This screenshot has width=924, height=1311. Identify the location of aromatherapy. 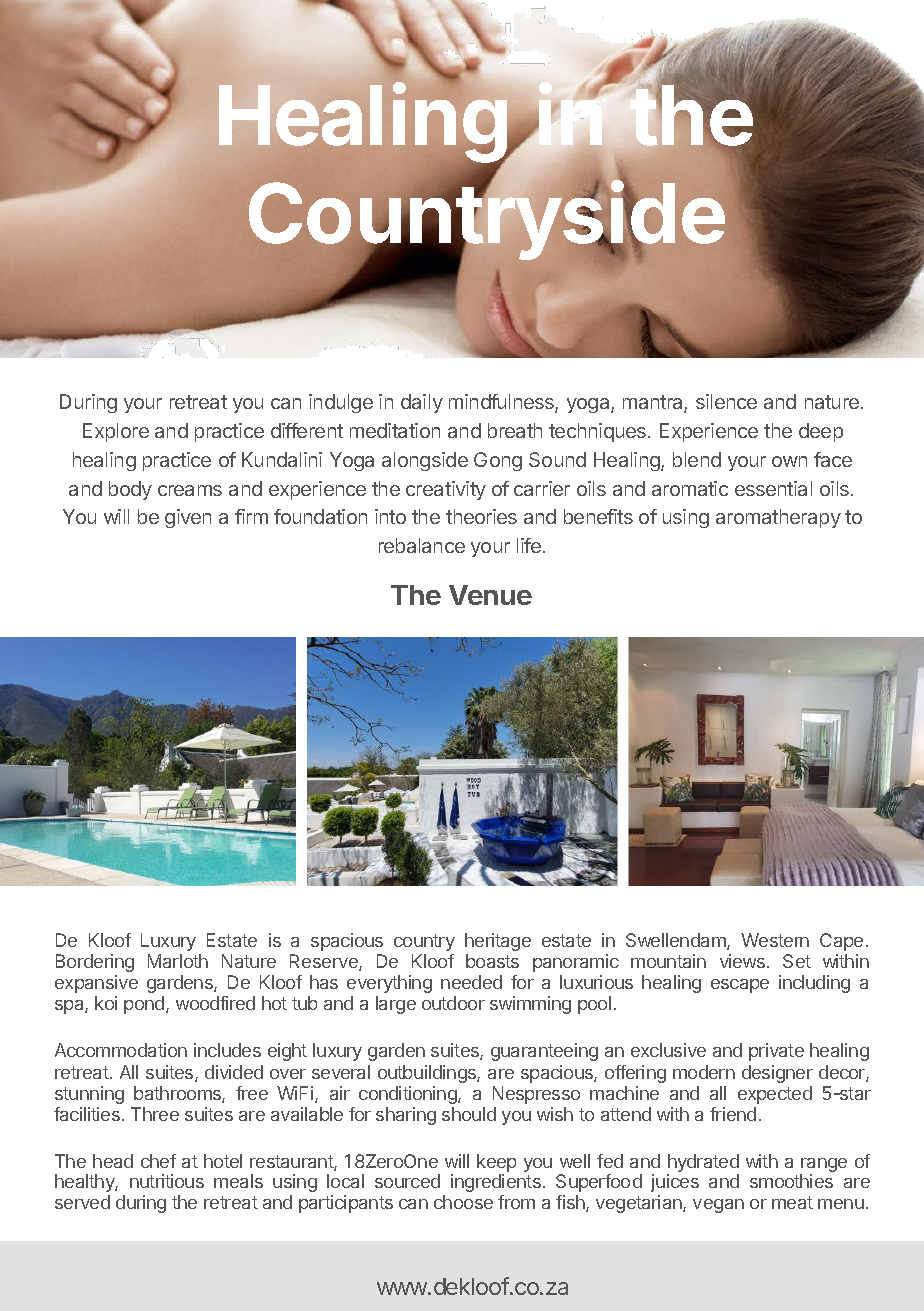
(778, 518).
